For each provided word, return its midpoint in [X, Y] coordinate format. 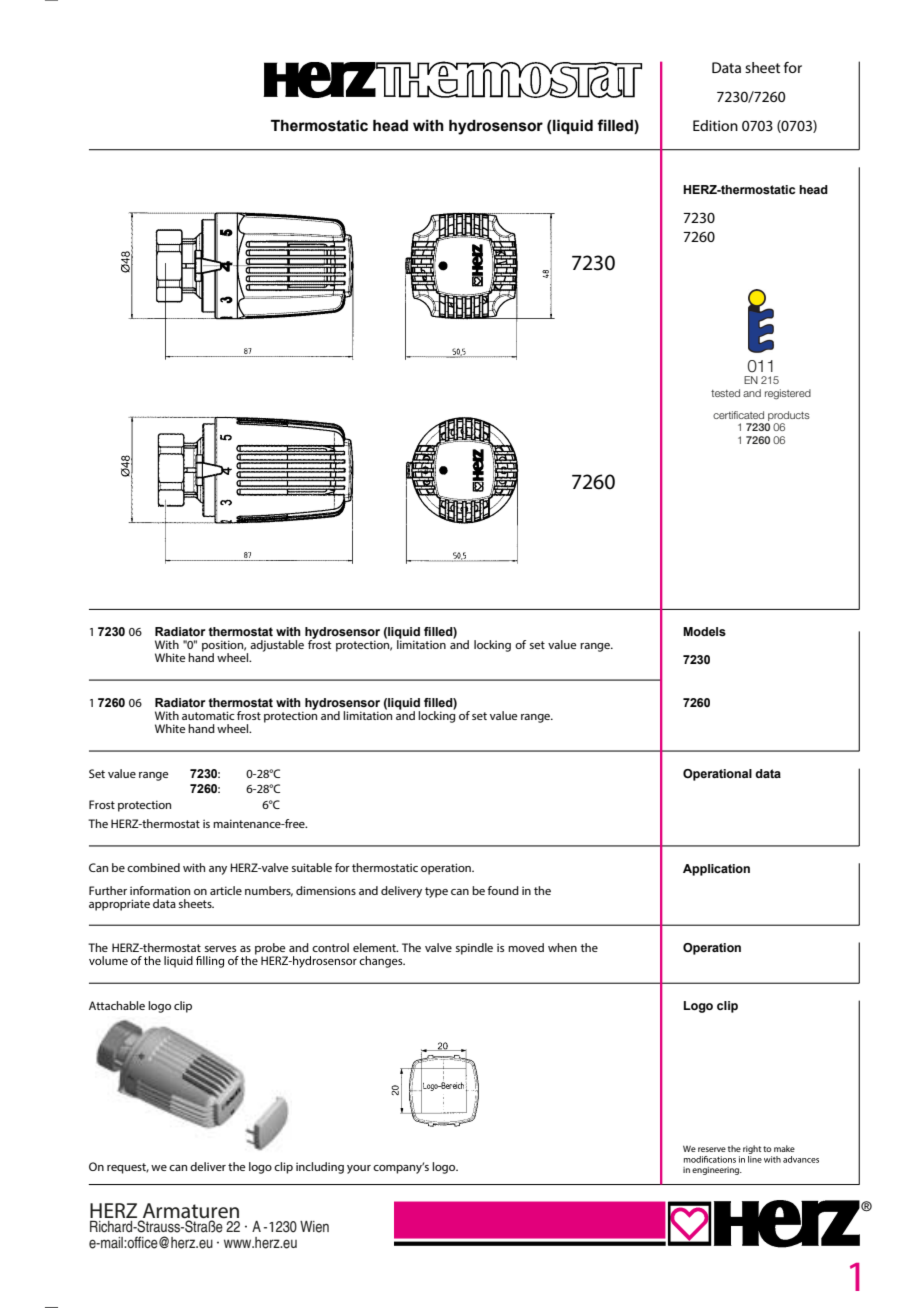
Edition [715, 125]
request [128, 1168]
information [160, 890]
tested [725, 393]
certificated [738, 415]
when [562, 947]
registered [788, 394]
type [436, 892]
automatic [208, 715]
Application [716, 870]
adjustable [277, 646]
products [789, 416]
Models [704, 631]
